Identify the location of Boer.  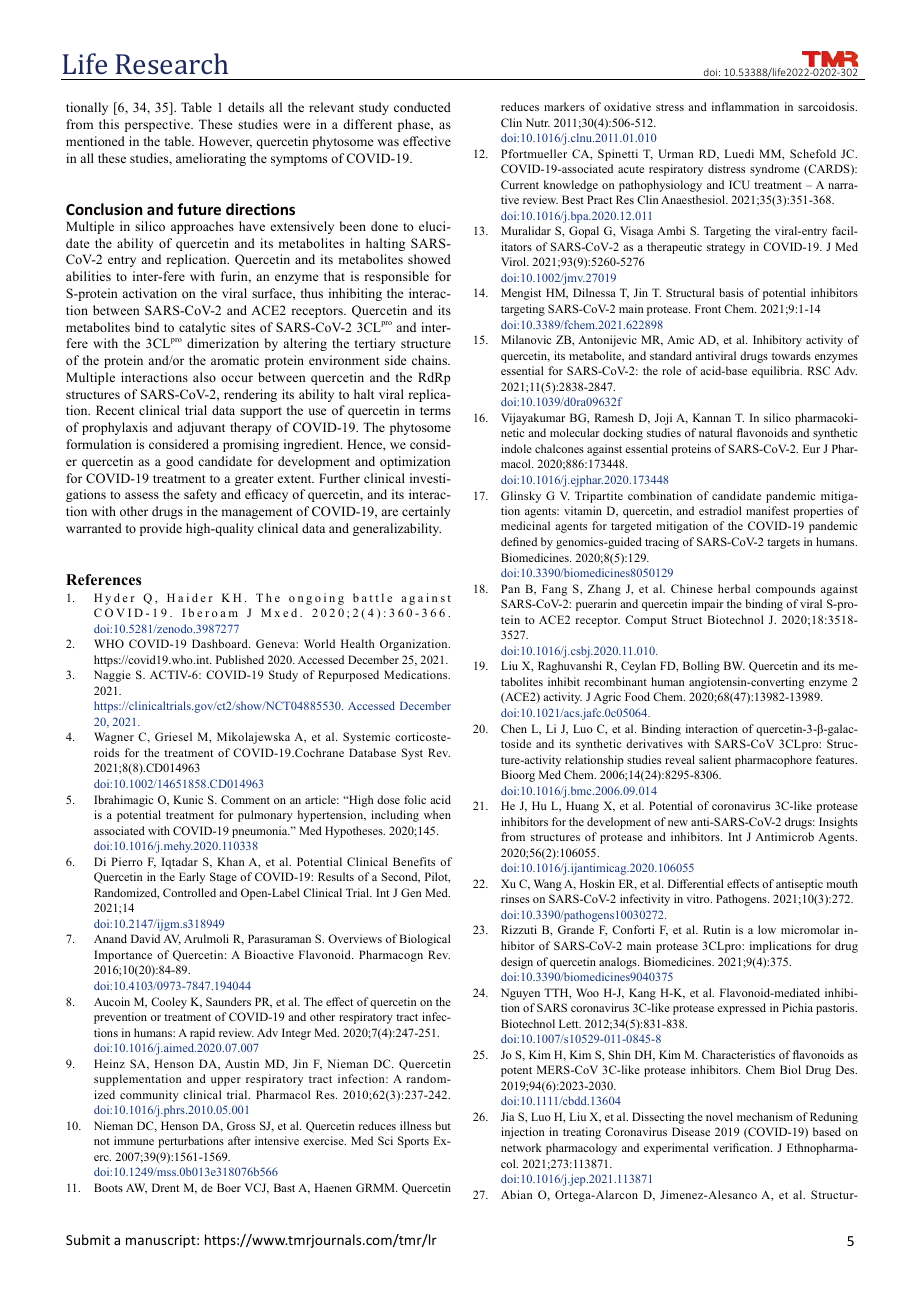
(229, 1187).
